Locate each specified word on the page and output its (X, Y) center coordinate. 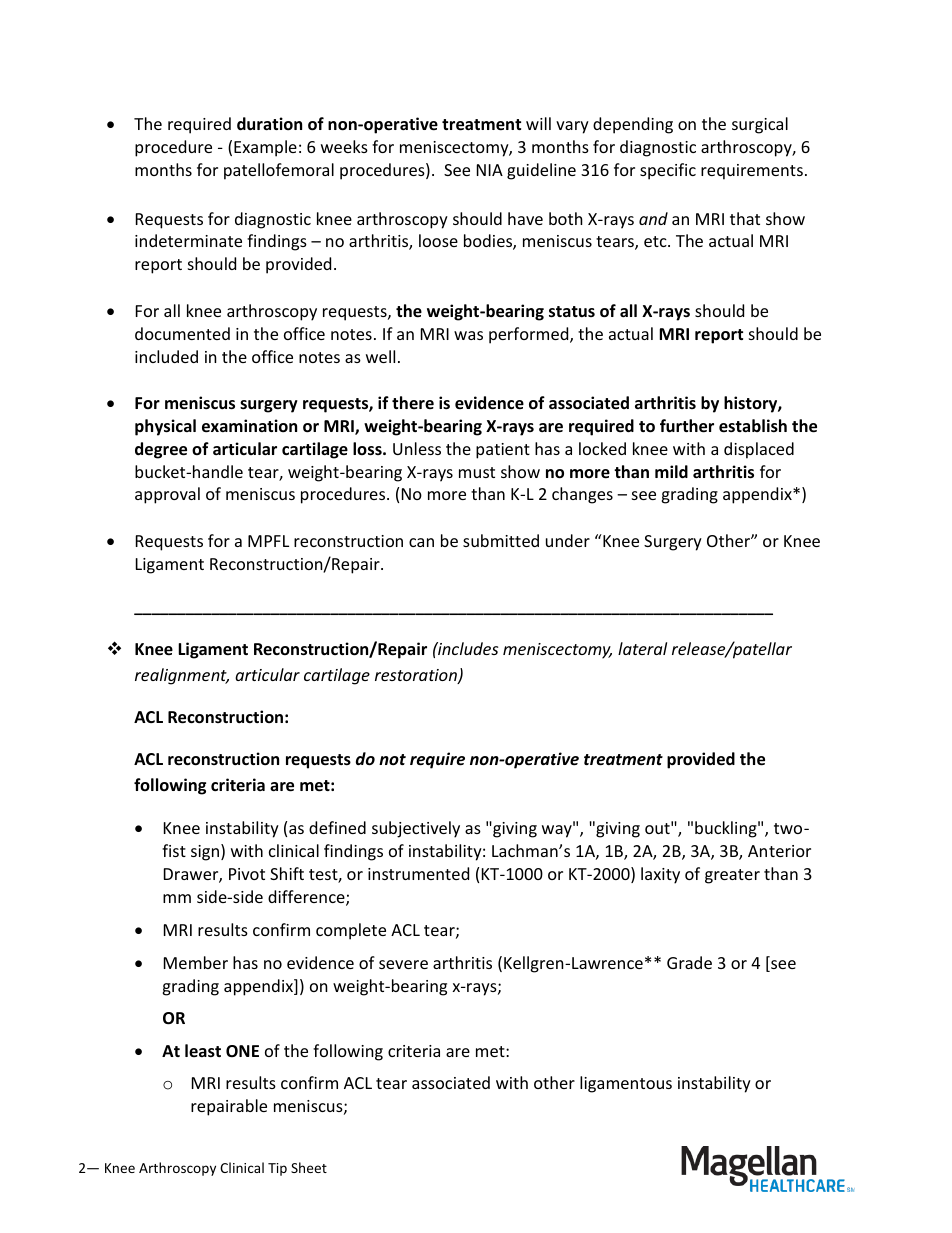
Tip (277, 1169)
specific (668, 171)
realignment (182, 676)
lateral (642, 648)
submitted (501, 540)
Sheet (309, 1167)
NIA (490, 170)
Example (265, 148)
